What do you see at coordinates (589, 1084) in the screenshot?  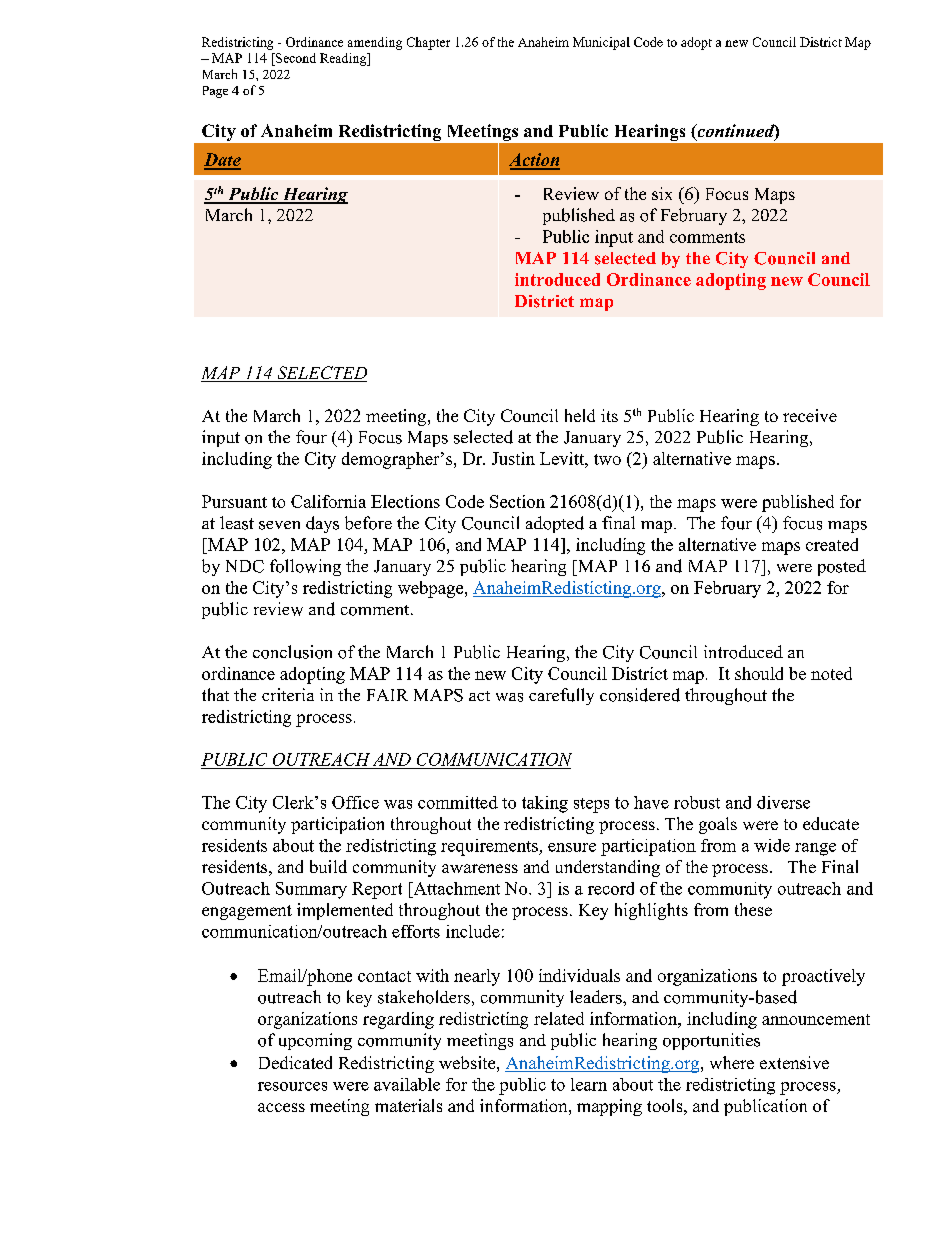 I see `learn` at bounding box center [589, 1084].
